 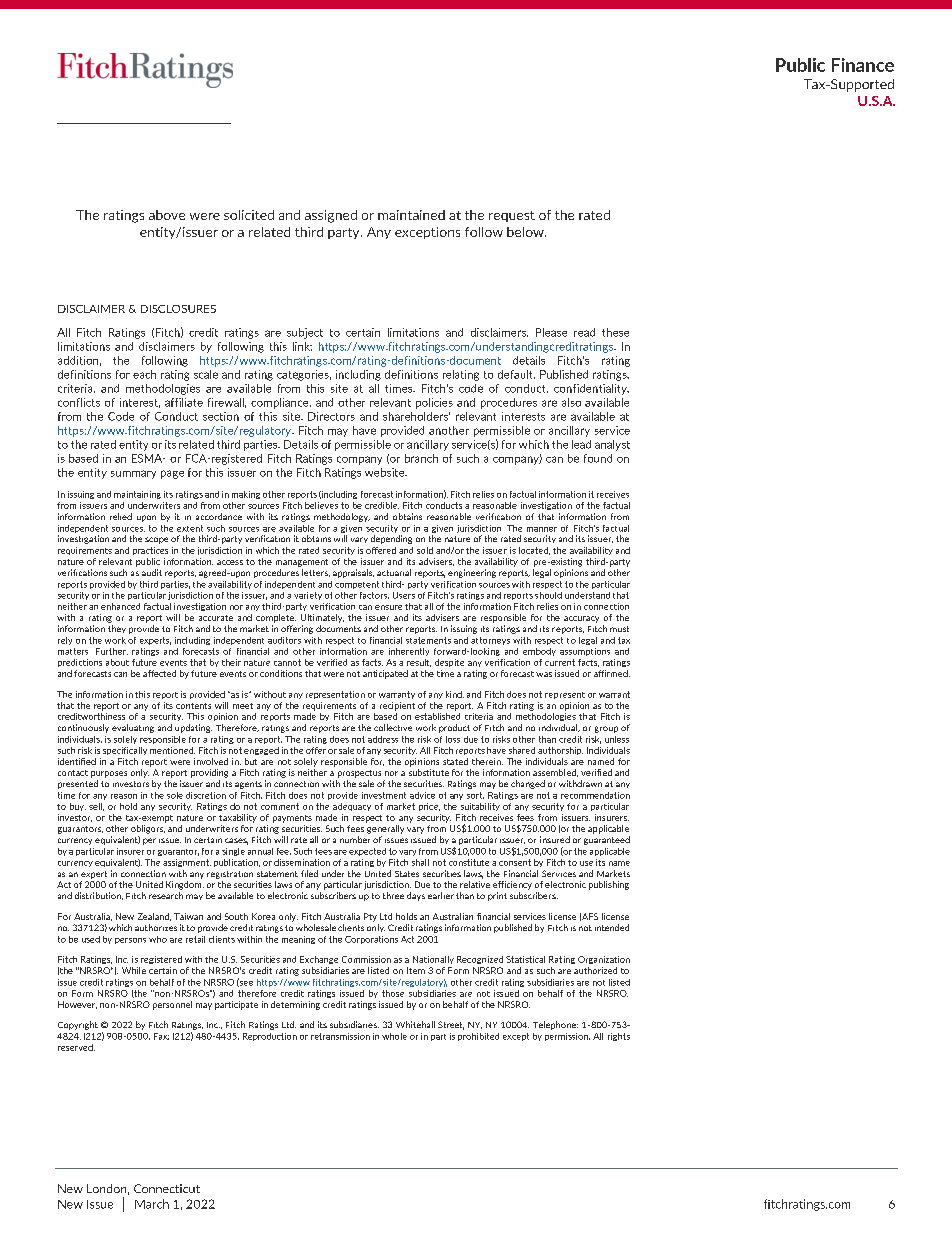 What do you see at coordinates (167, 1188) in the page?
I see `Connecticut` at bounding box center [167, 1188].
